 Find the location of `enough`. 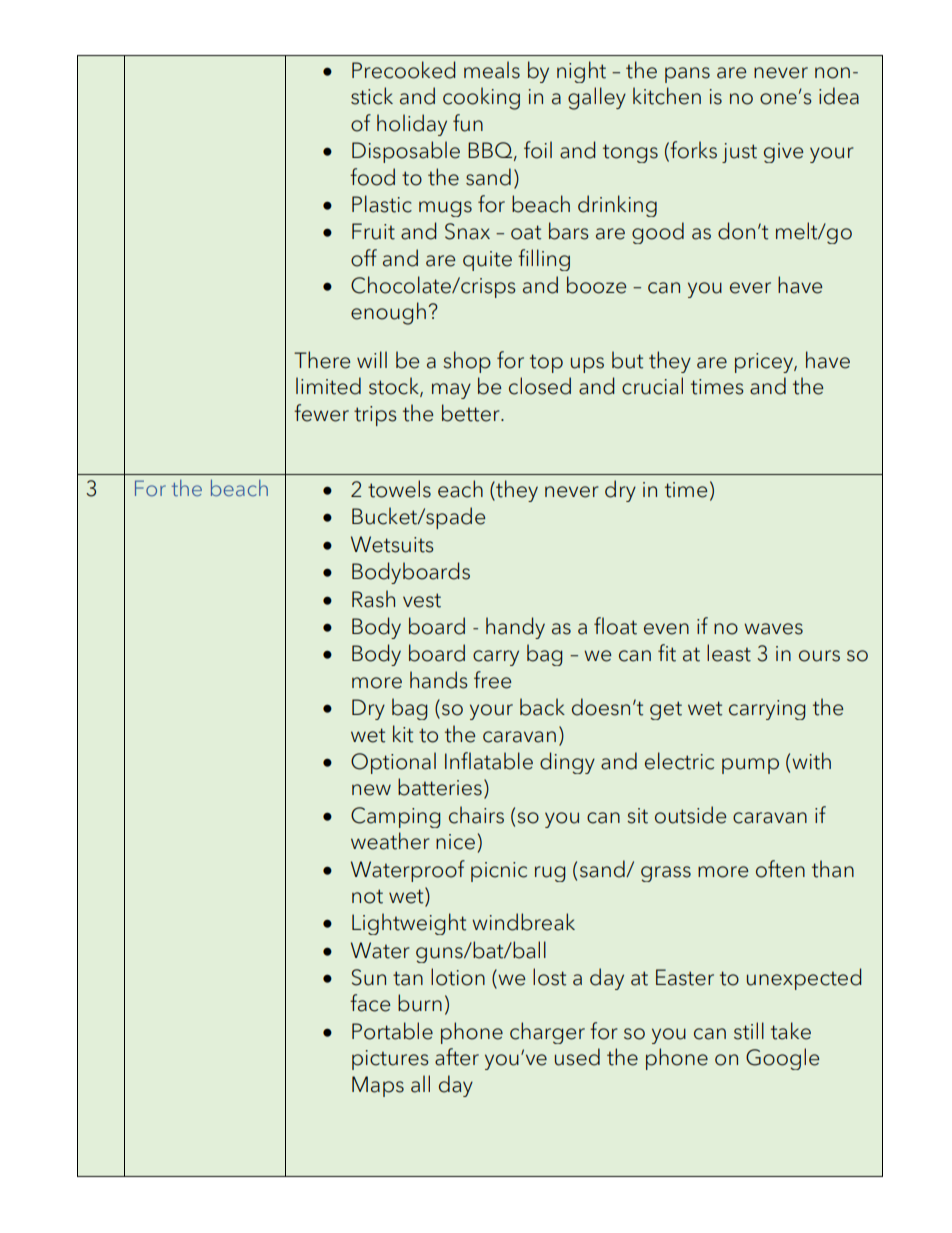

enough is located at coordinates (388, 313).
